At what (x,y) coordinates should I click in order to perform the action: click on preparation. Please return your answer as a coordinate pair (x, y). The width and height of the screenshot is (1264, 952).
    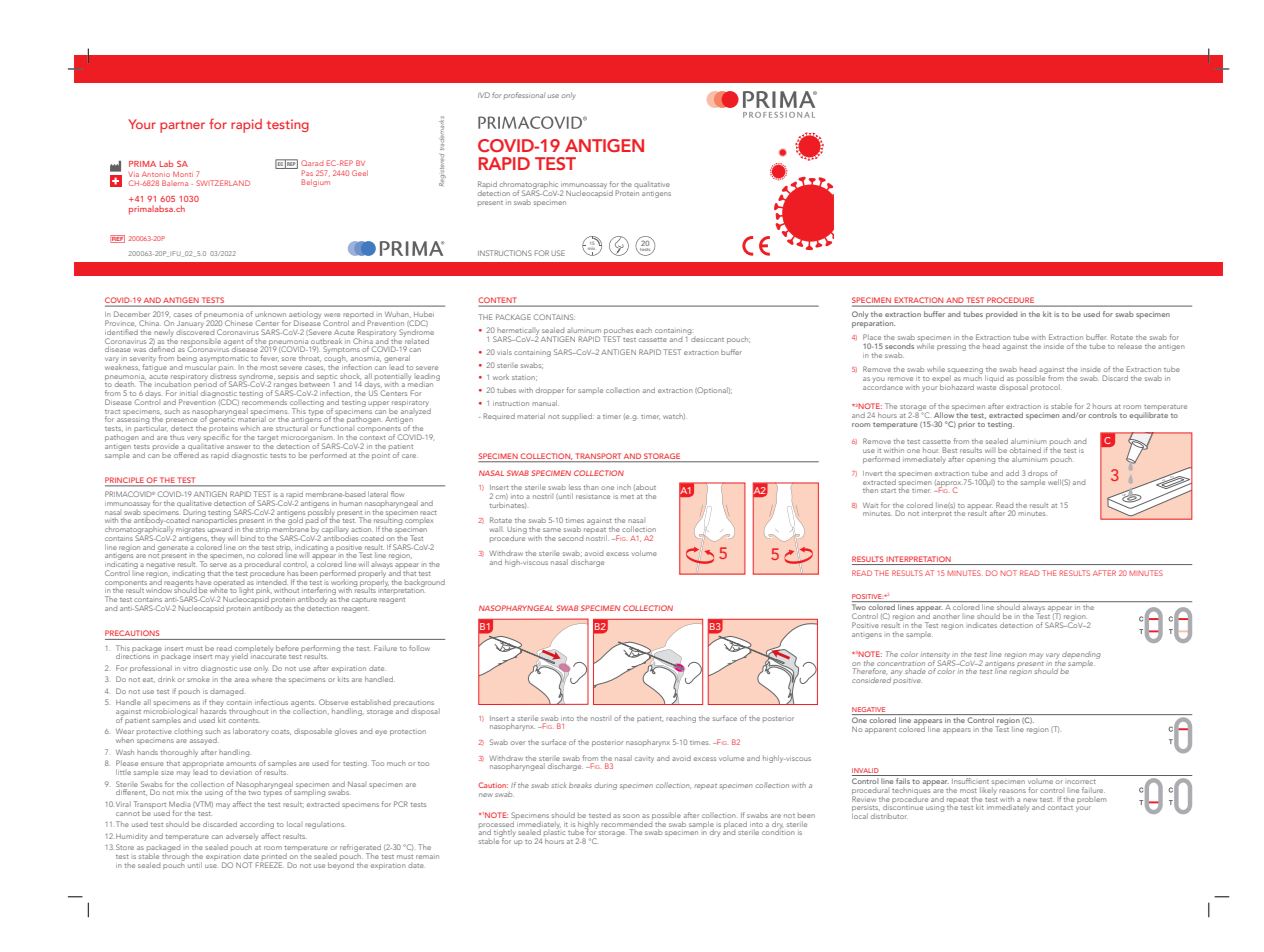
    Looking at the image, I should click on (873, 323).
